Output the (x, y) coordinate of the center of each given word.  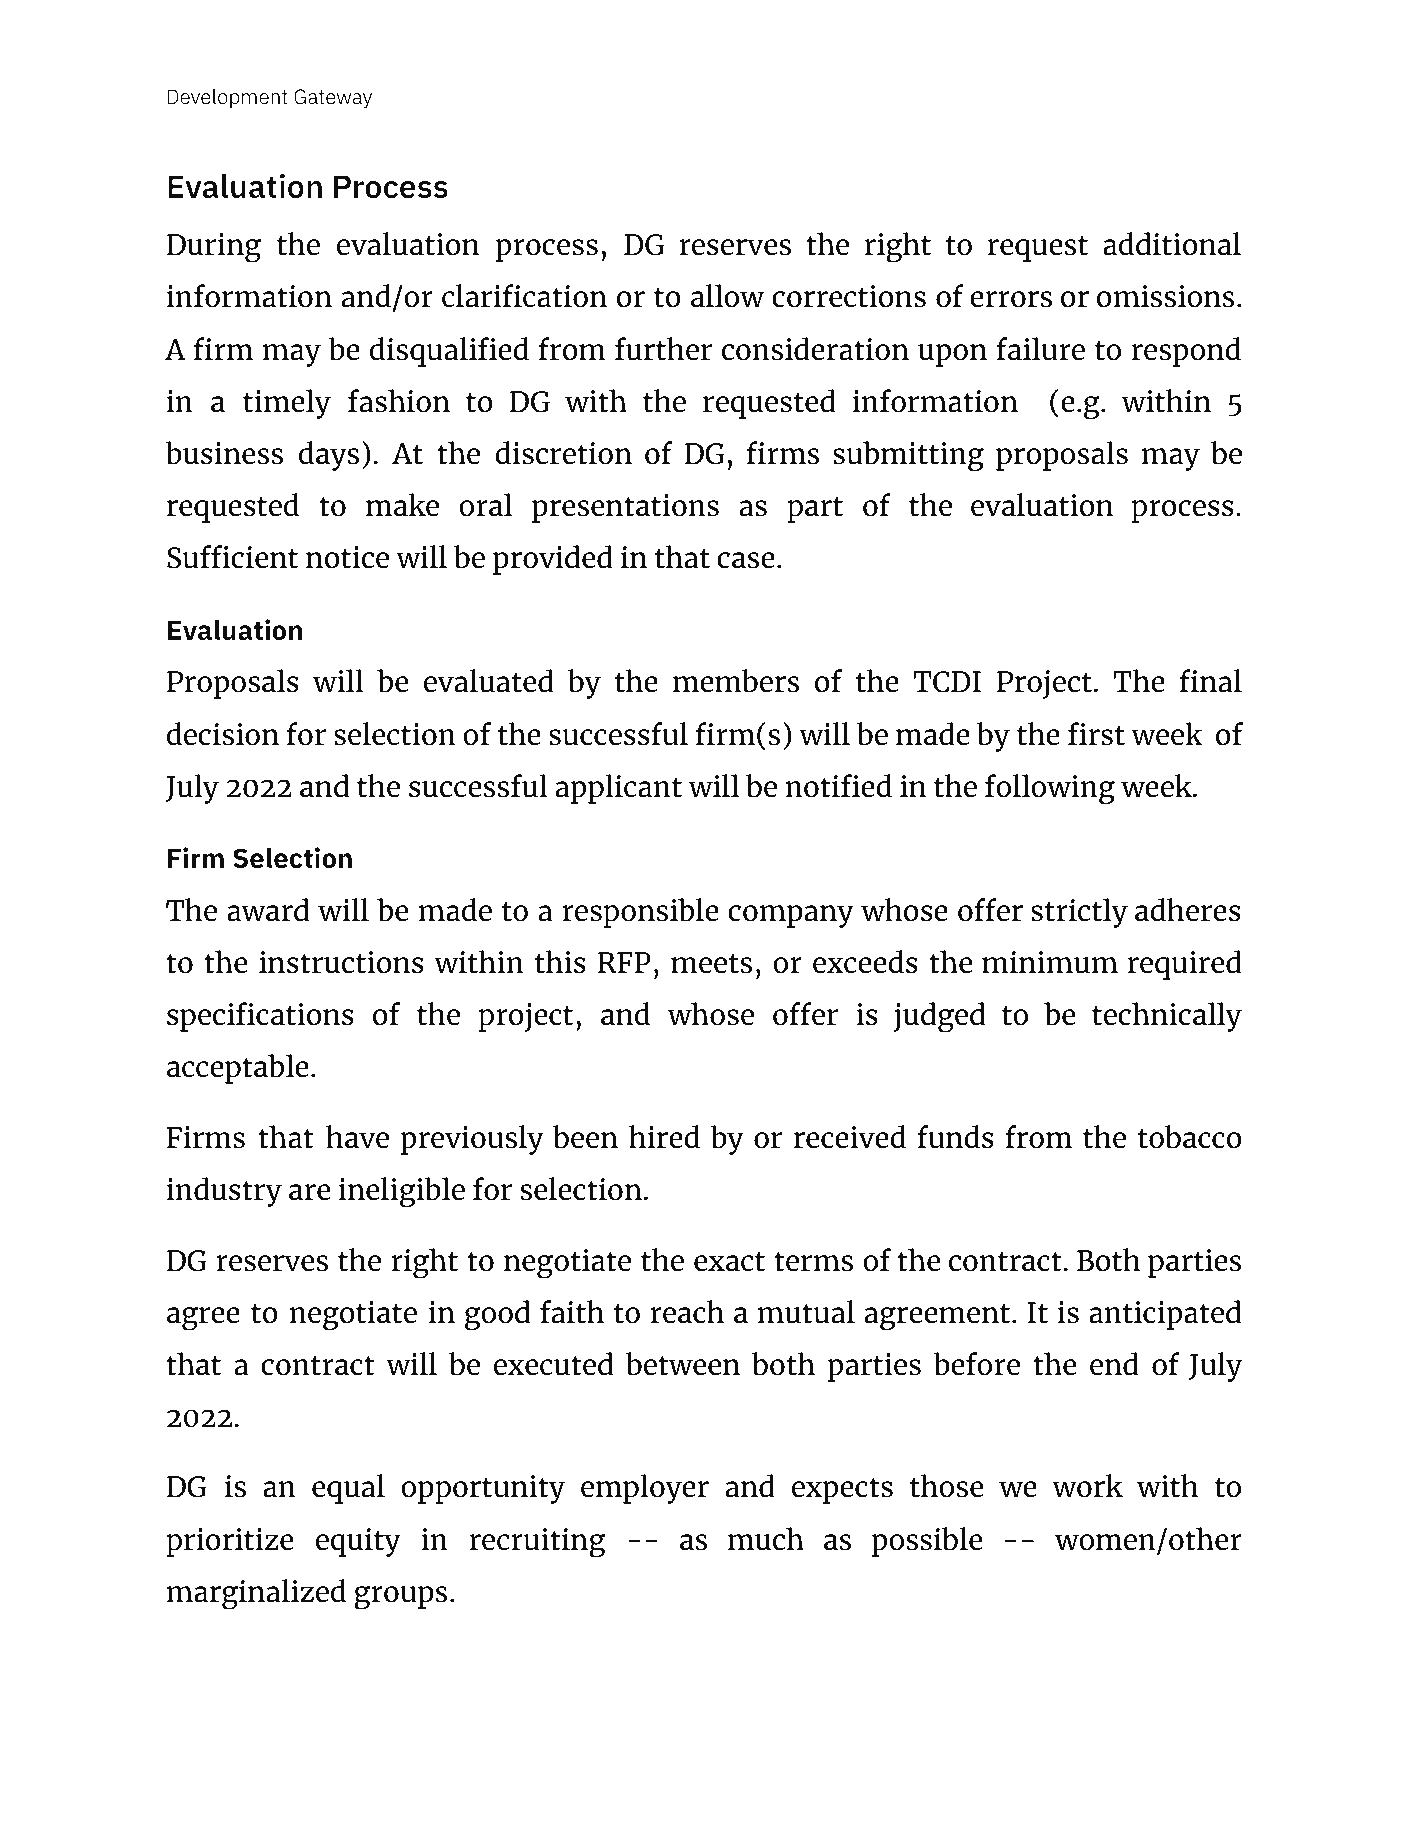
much (766, 1539)
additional (1172, 244)
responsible (640, 913)
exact (729, 1261)
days (329, 456)
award (268, 910)
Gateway (333, 98)
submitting (908, 456)
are (309, 1192)
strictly (1079, 913)
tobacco (1190, 1137)
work (1087, 1486)
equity (358, 1542)
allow (727, 296)
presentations (625, 508)
